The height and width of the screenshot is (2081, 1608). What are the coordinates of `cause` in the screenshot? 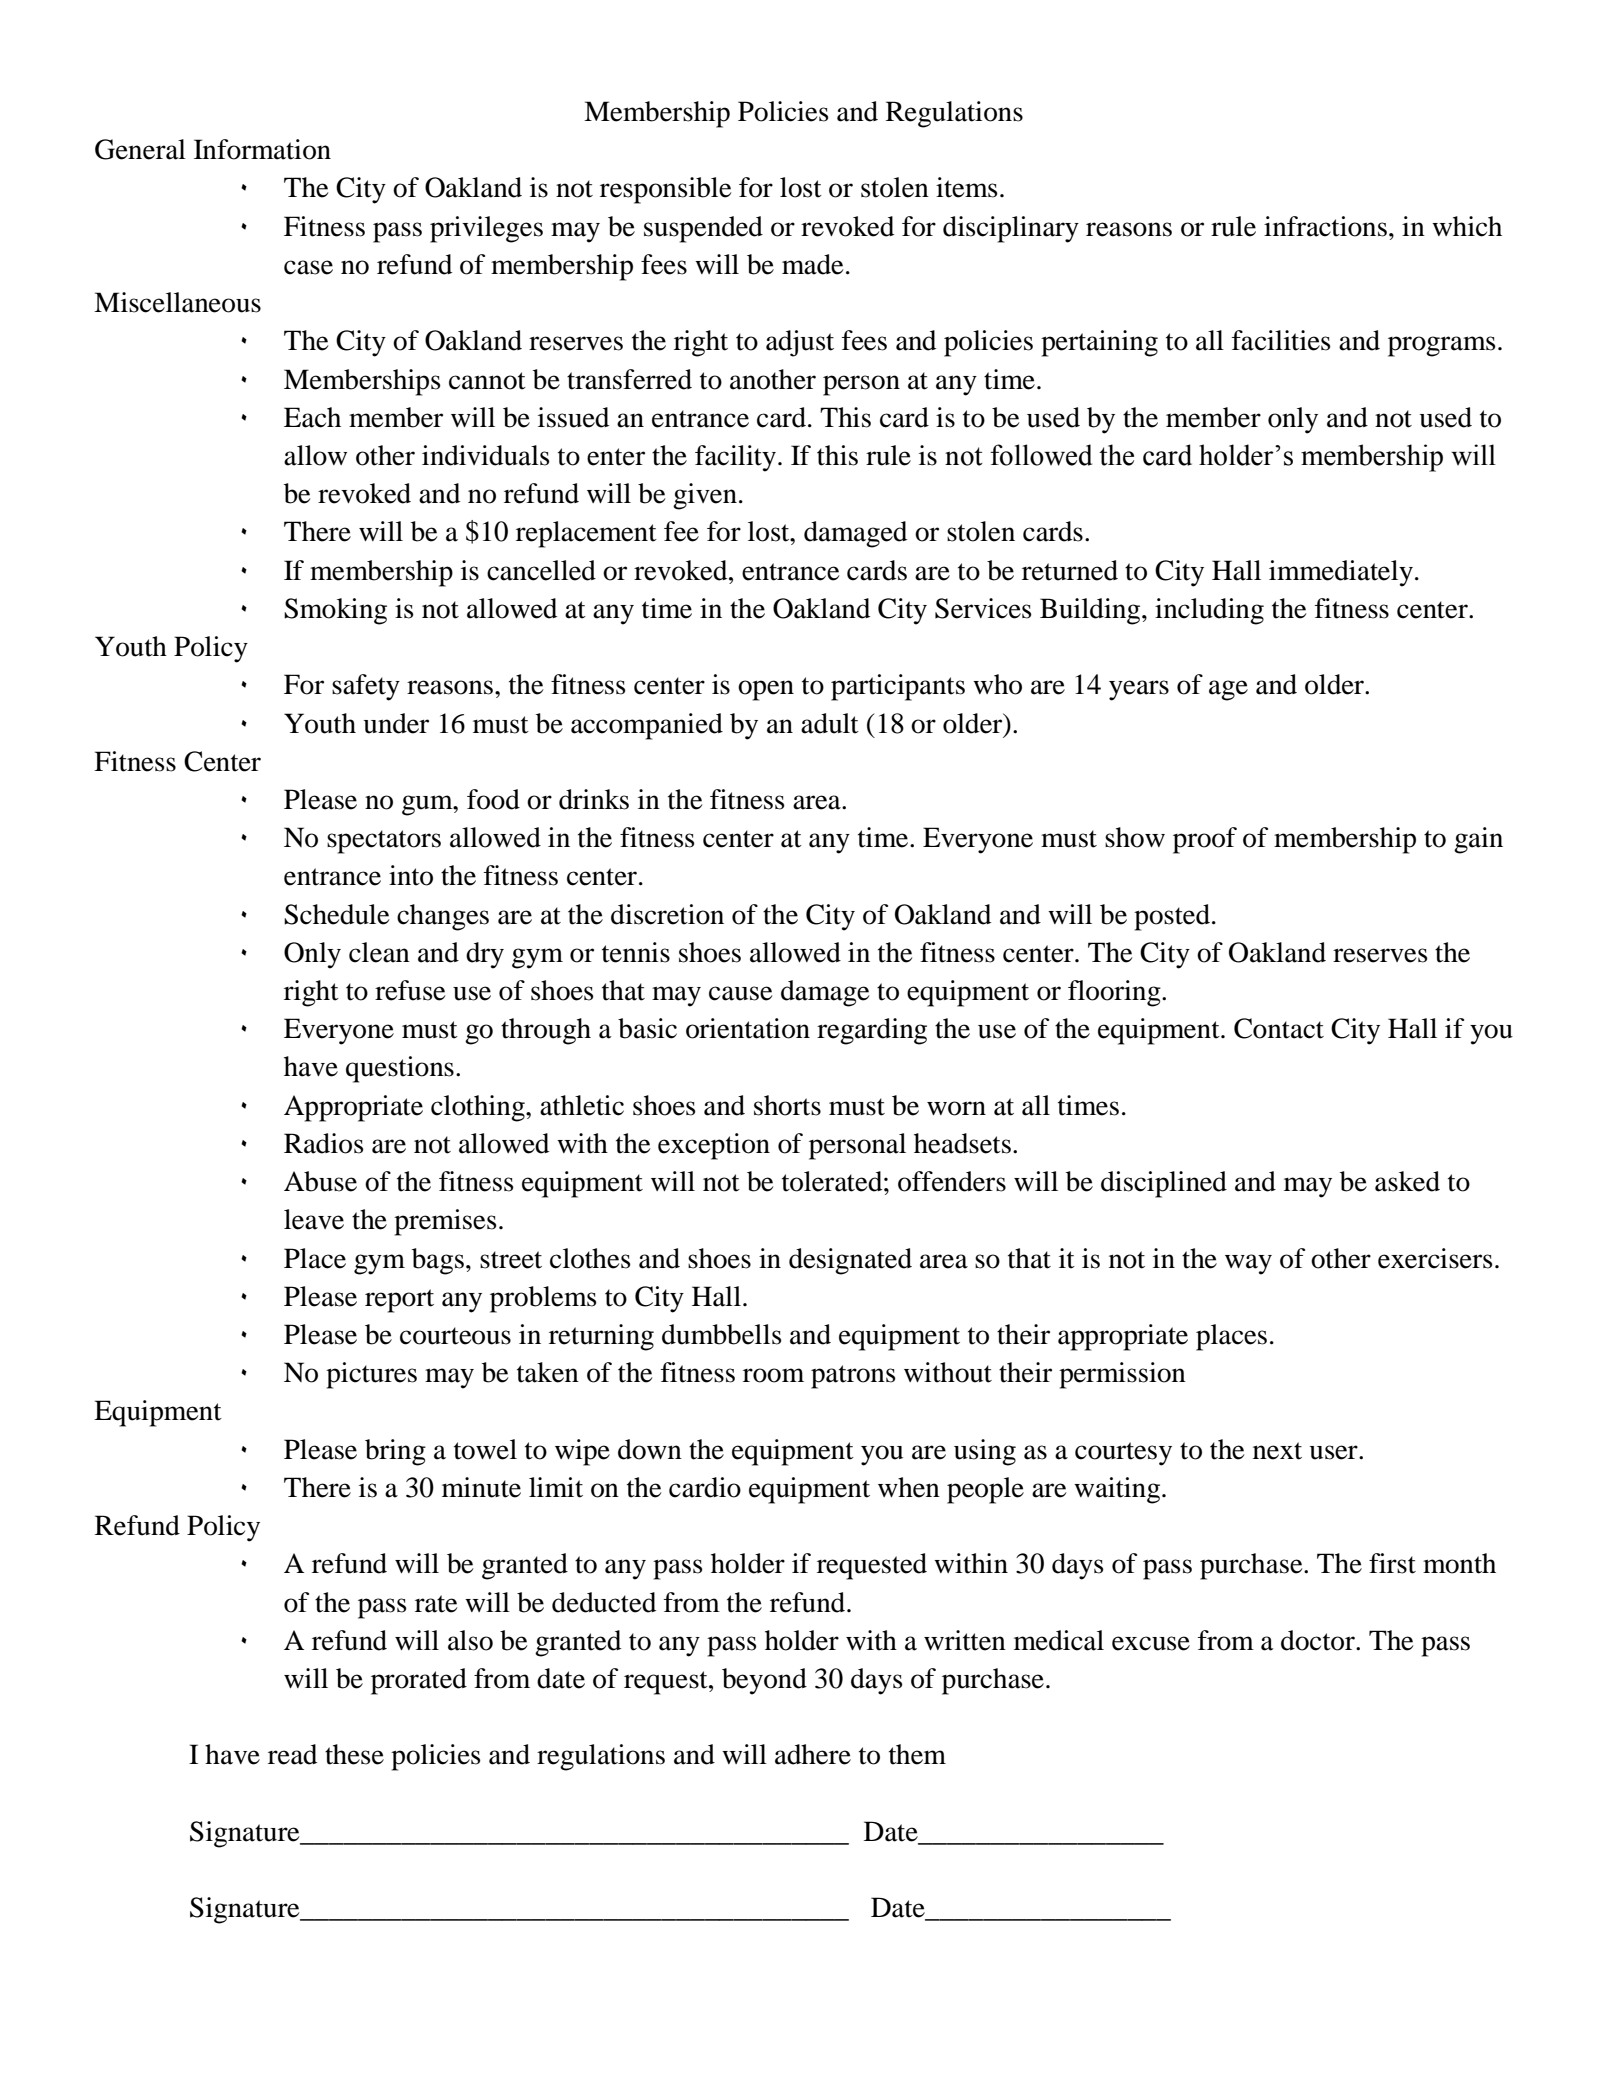 It's located at (740, 993).
